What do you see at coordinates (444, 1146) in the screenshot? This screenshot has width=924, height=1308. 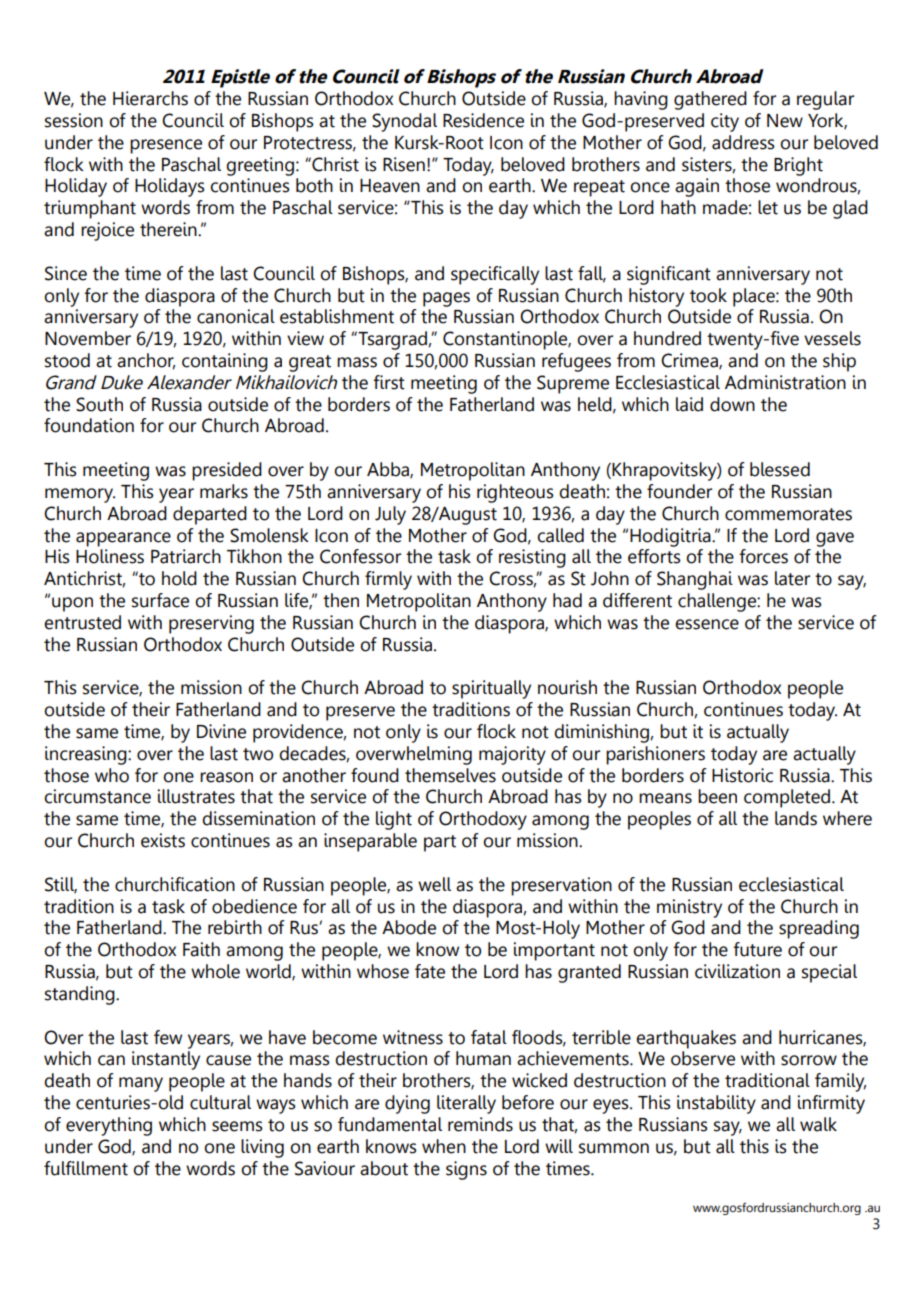 I see `when` at bounding box center [444, 1146].
